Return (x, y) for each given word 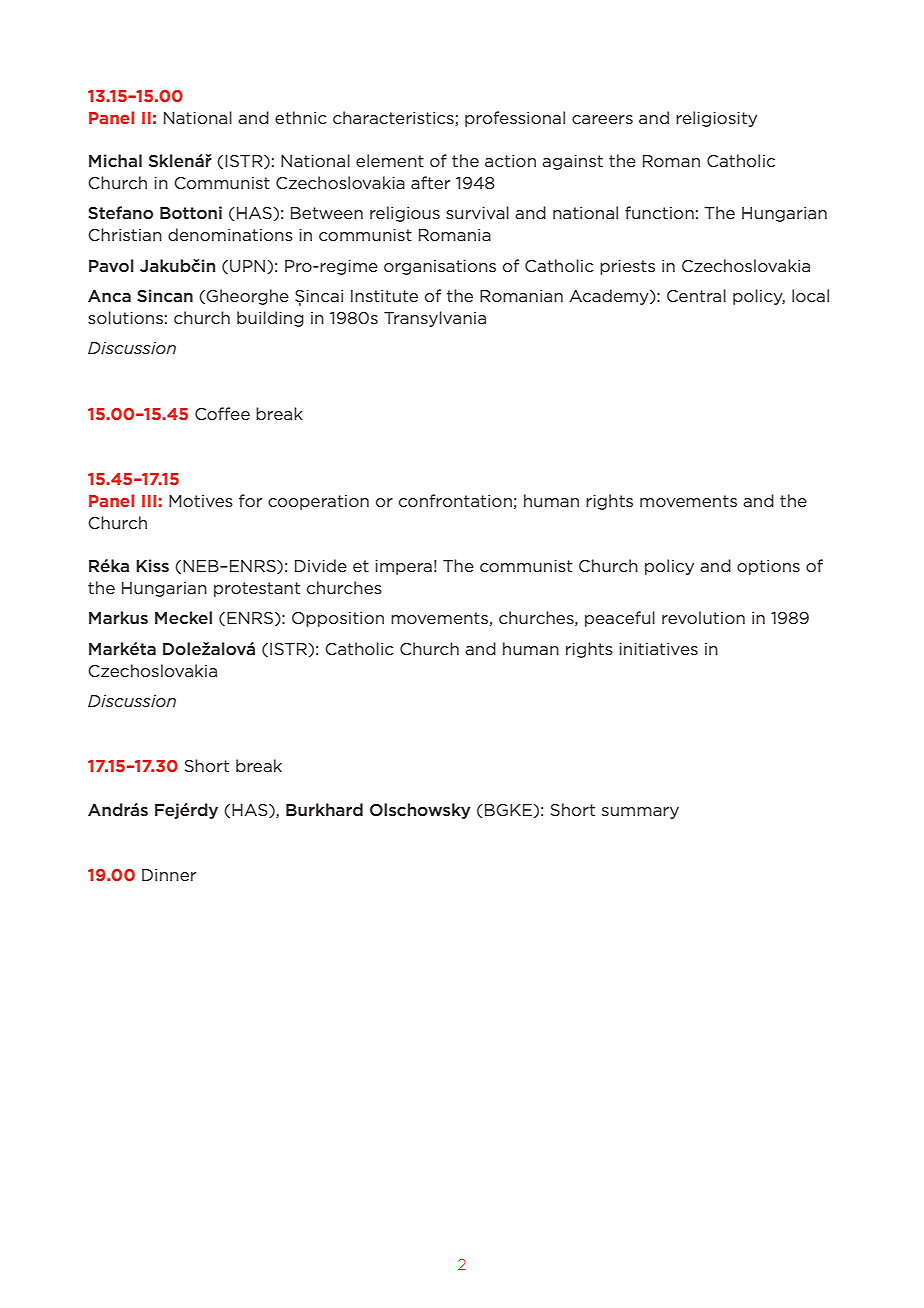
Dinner (169, 874)
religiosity (716, 119)
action (510, 160)
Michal (115, 160)
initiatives (658, 648)
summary (640, 813)
